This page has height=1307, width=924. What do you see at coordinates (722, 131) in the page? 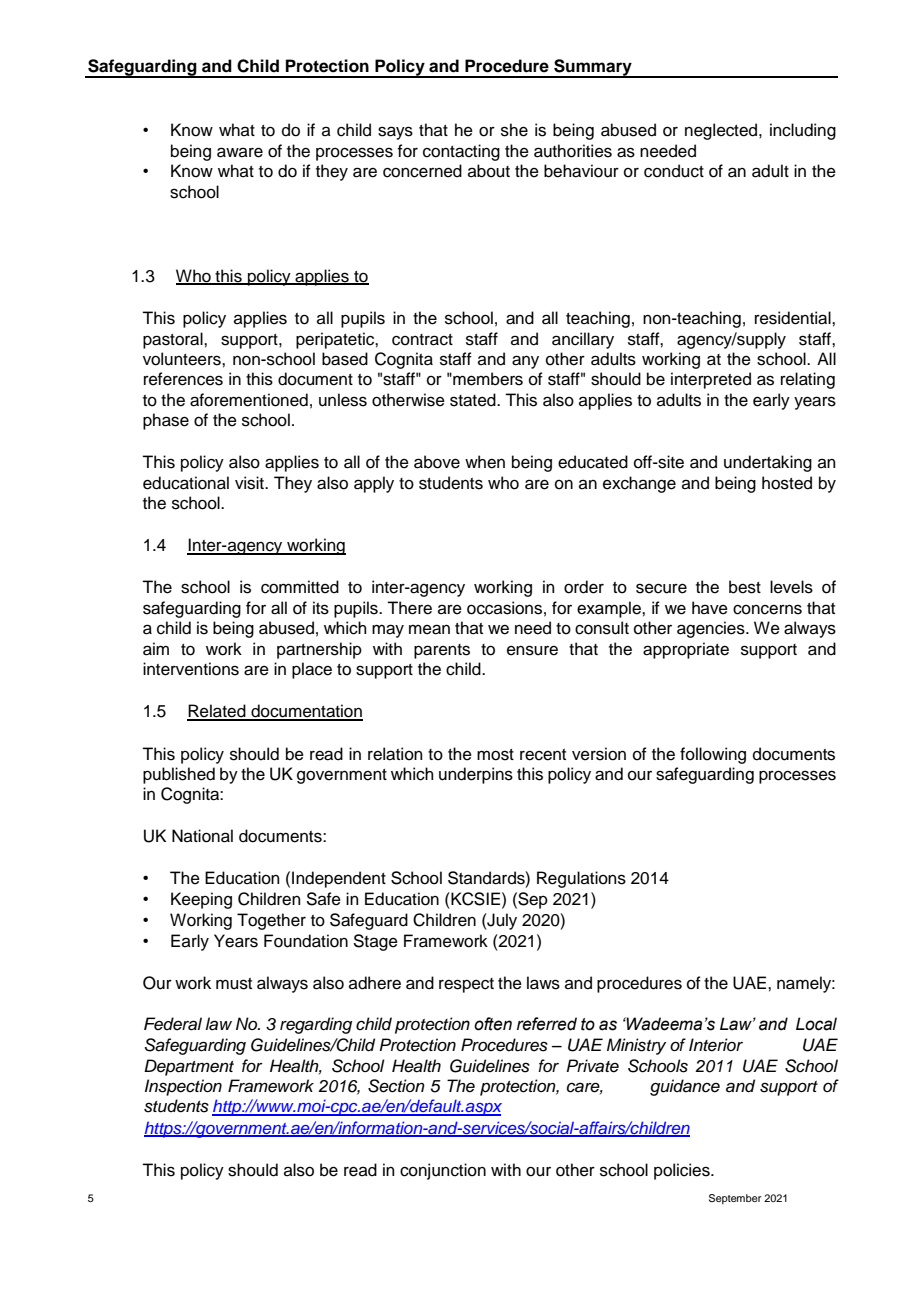
I see `neglected` at bounding box center [722, 131].
